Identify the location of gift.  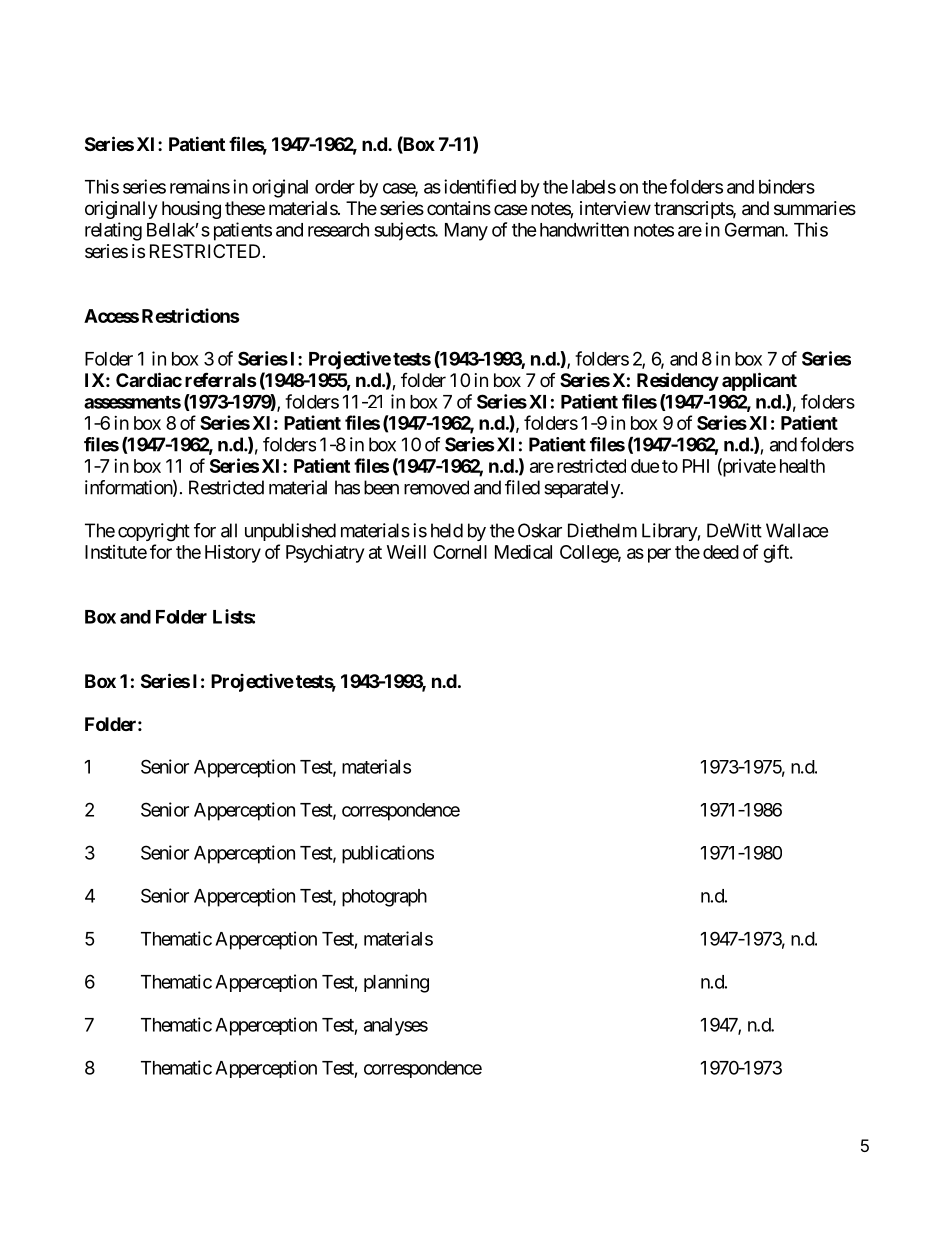
(777, 553).
